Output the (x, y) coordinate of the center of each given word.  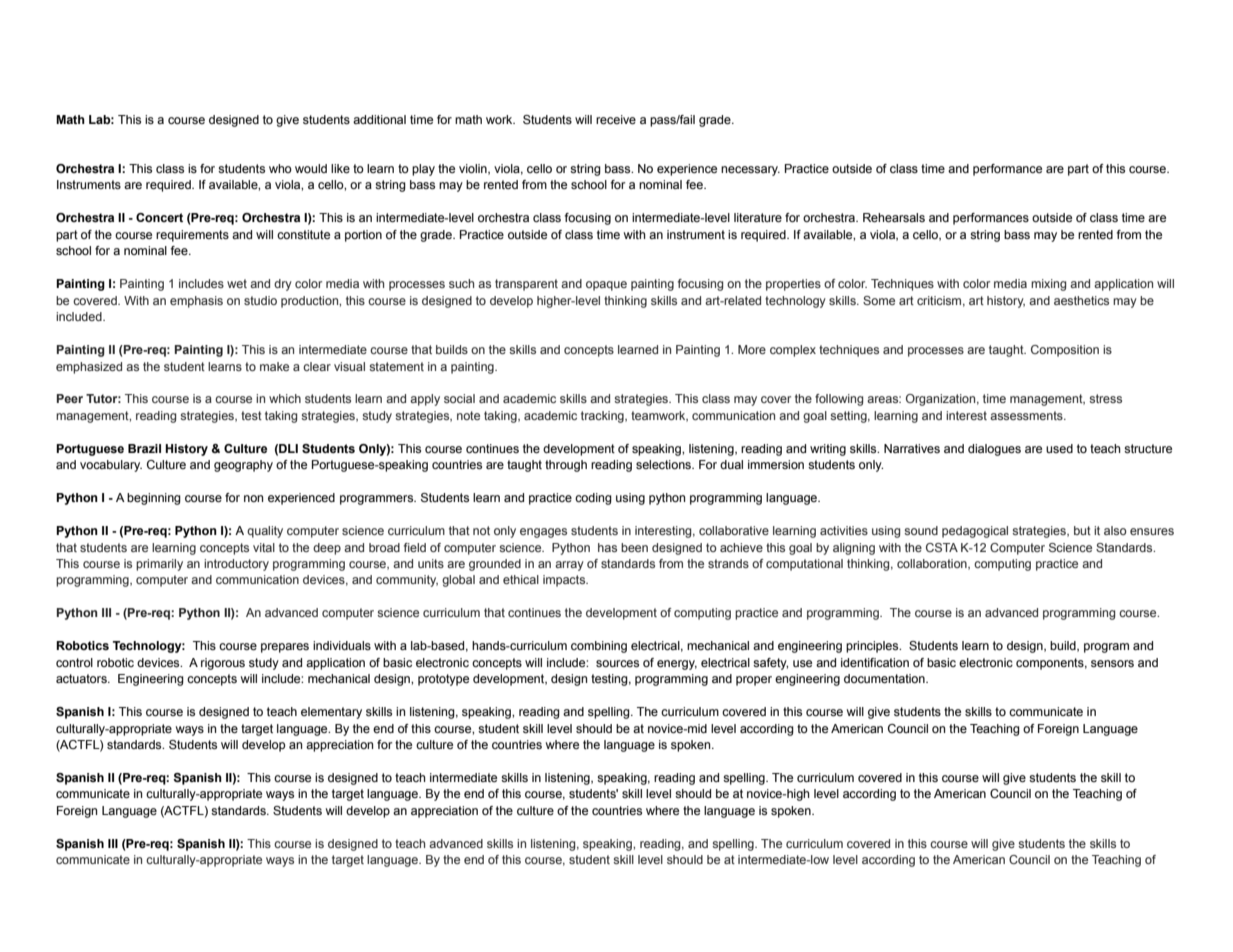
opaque (606, 286)
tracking (603, 417)
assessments (1027, 415)
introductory (236, 565)
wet (237, 283)
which (285, 398)
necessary (750, 171)
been (634, 547)
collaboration (933, 564)
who (280, 168)
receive (616, 119)
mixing (1048, 285)
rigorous (223, 664)
